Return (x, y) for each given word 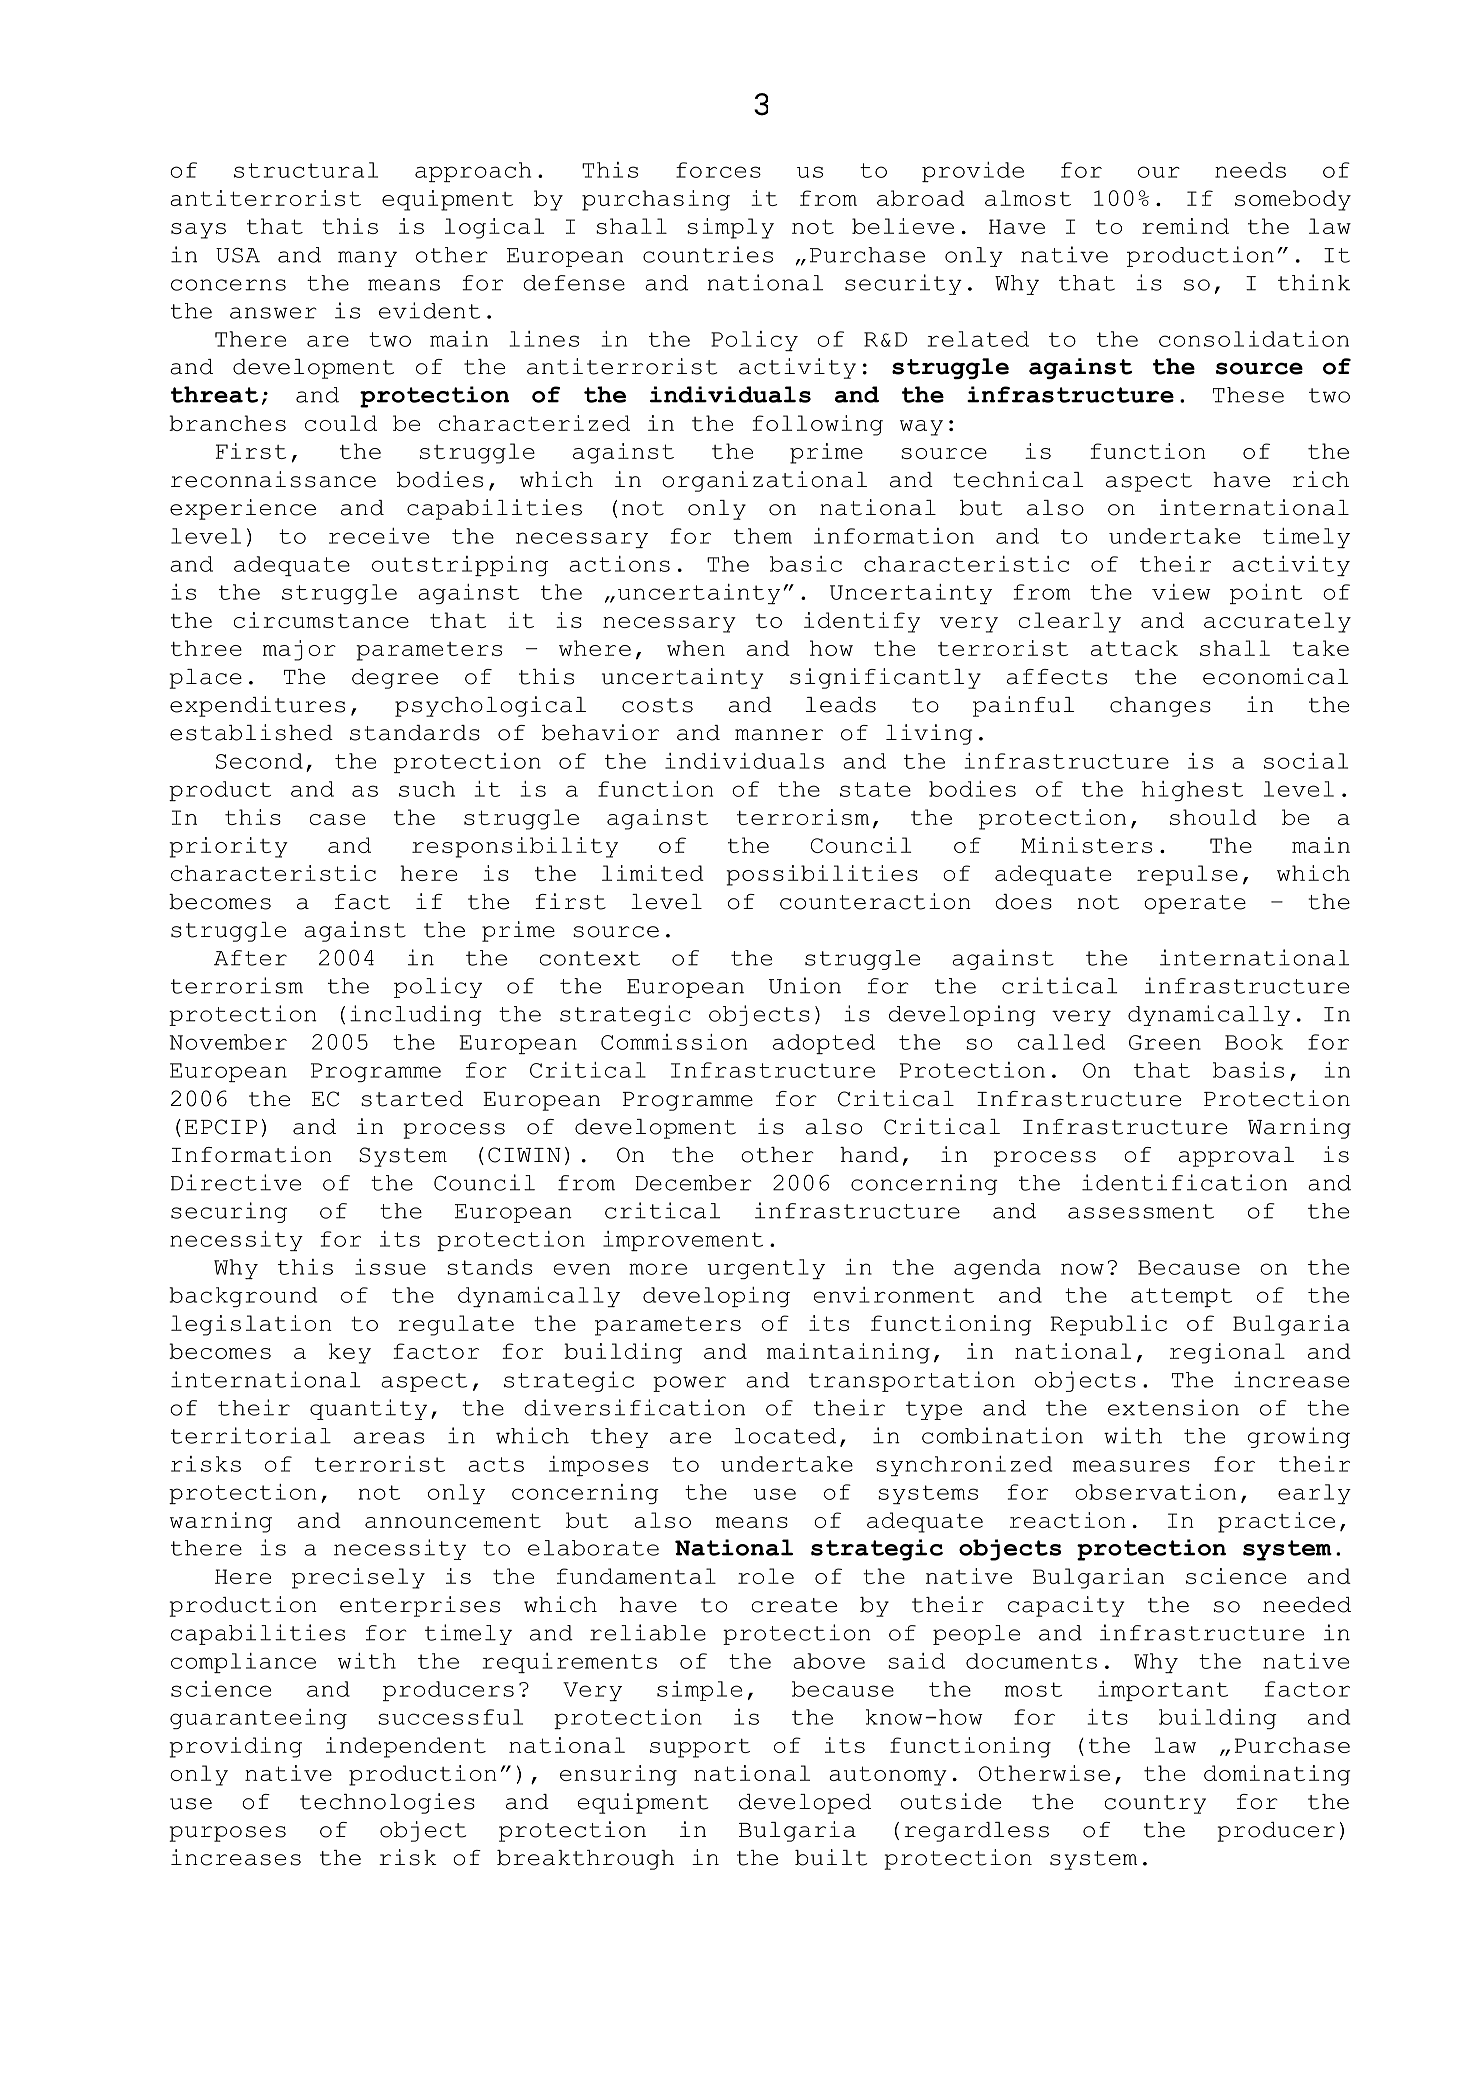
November (228, 1042)
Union (805, 985)
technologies (387, 1803)
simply (730, 228)
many (367, 259)
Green (1165, 1042)
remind (1185, 226)
